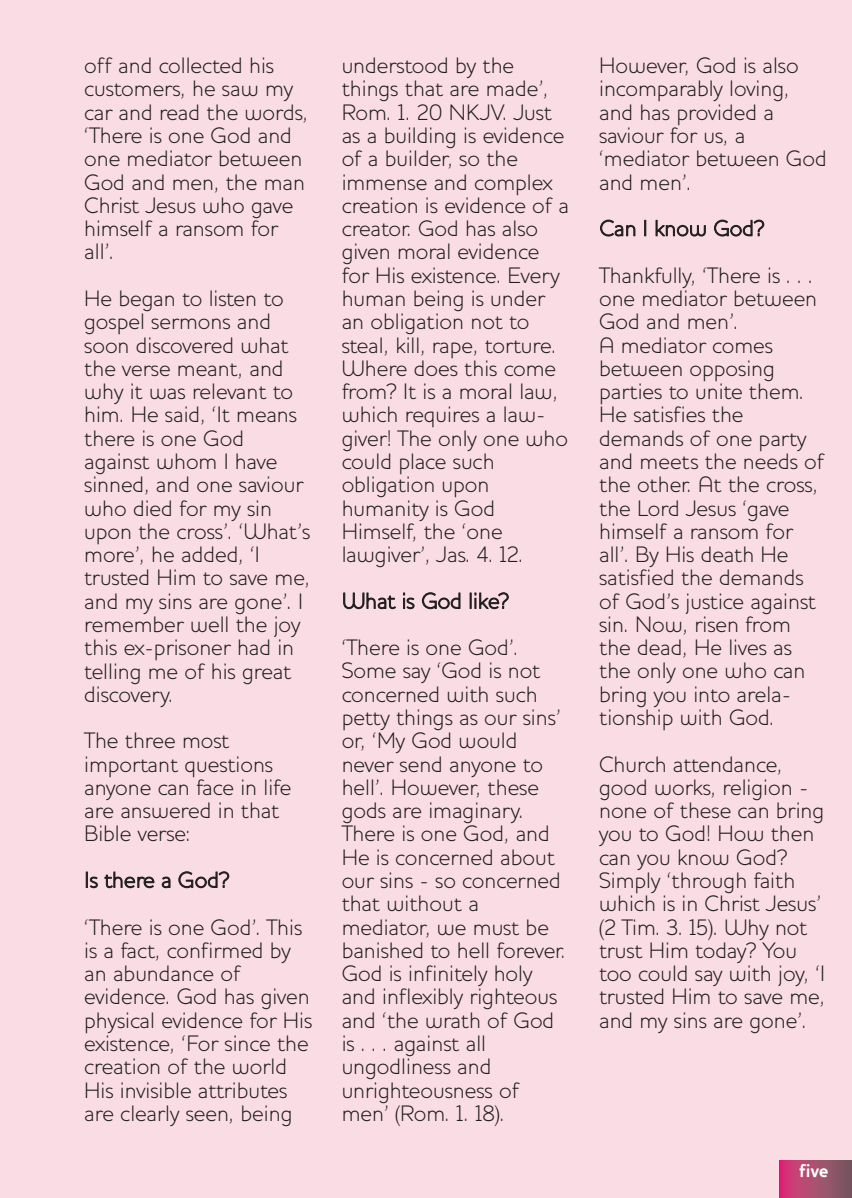  What do you see at coordinates (717, 624) in the image?
I see `risen` at bounding box center [717, 624].
